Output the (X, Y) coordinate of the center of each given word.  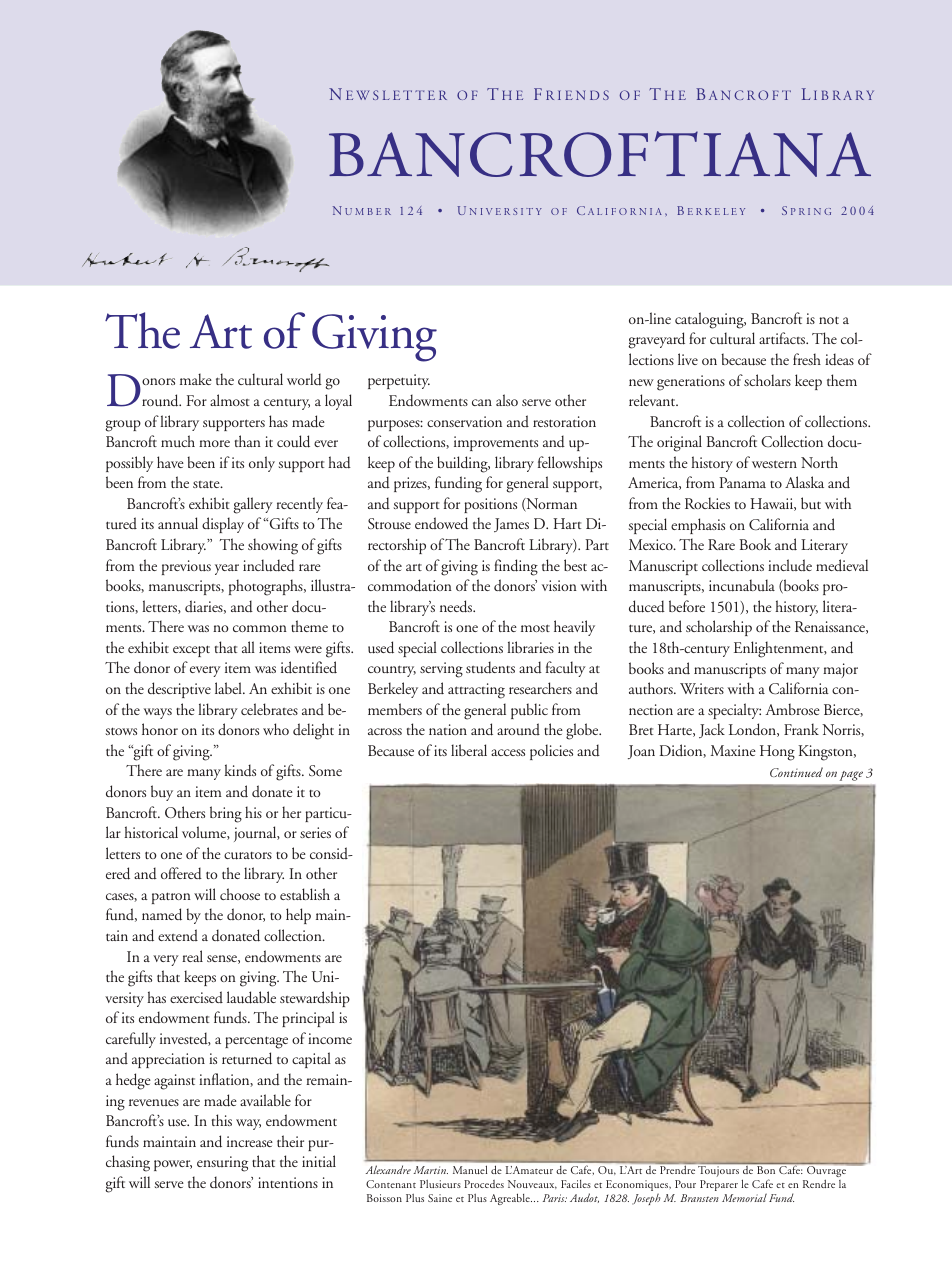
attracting (476, 691)
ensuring (222, 1164)
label (229, 688)
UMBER (368, 211)
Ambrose (792, 709)
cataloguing (710, 320)
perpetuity (399, 381)
